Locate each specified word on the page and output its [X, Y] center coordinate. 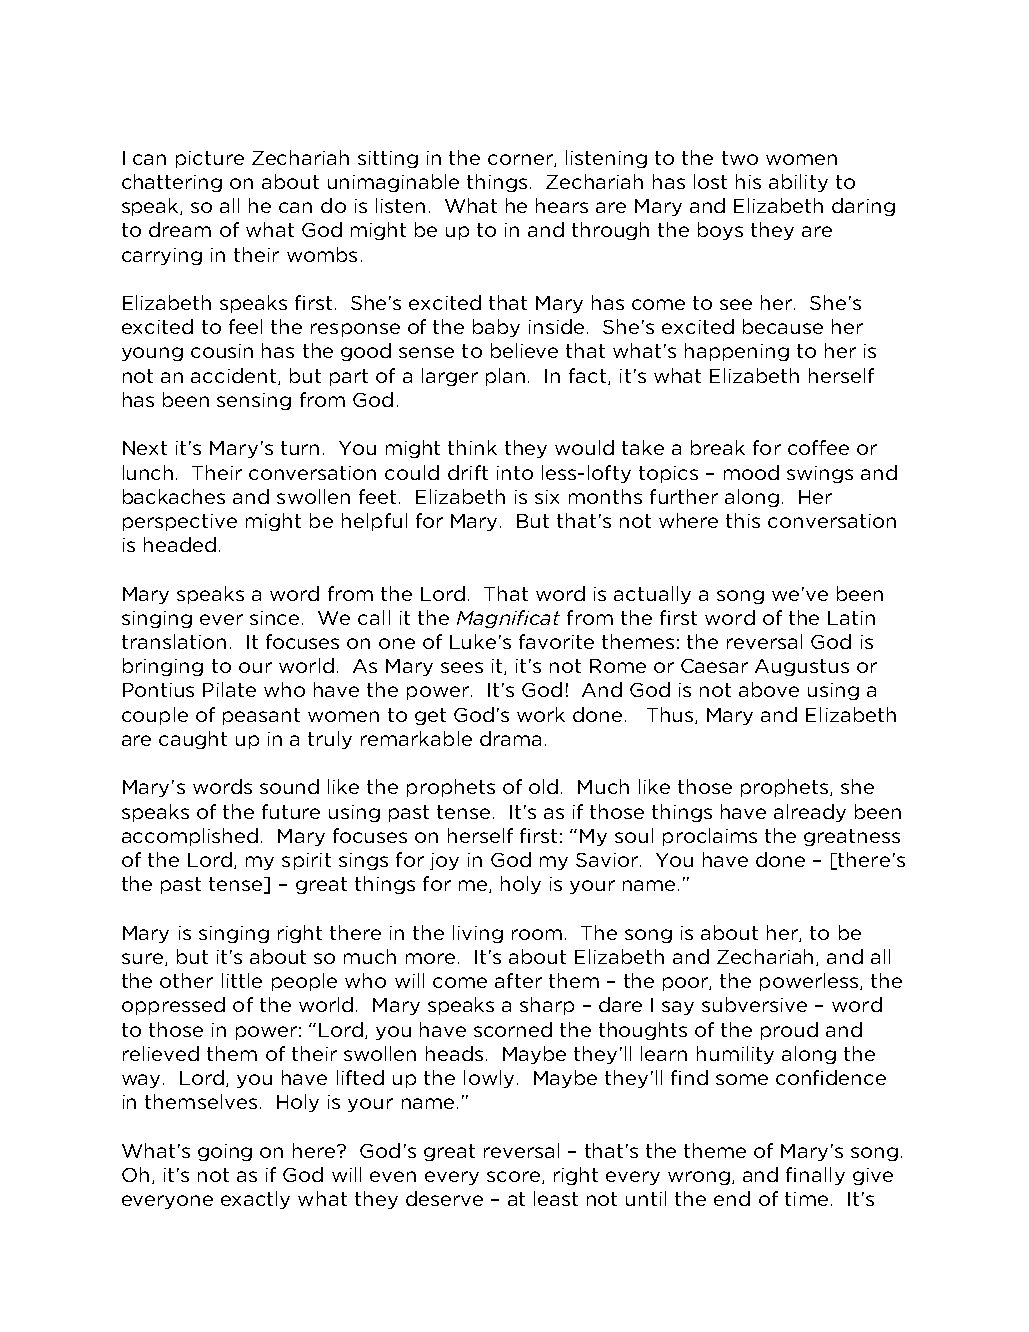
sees [462, 667]
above [769, 689]
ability [798, 183]
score [513, 1176]
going [225, 1152]
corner [521, 160]
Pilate [229, 689]
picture [210, 159]
